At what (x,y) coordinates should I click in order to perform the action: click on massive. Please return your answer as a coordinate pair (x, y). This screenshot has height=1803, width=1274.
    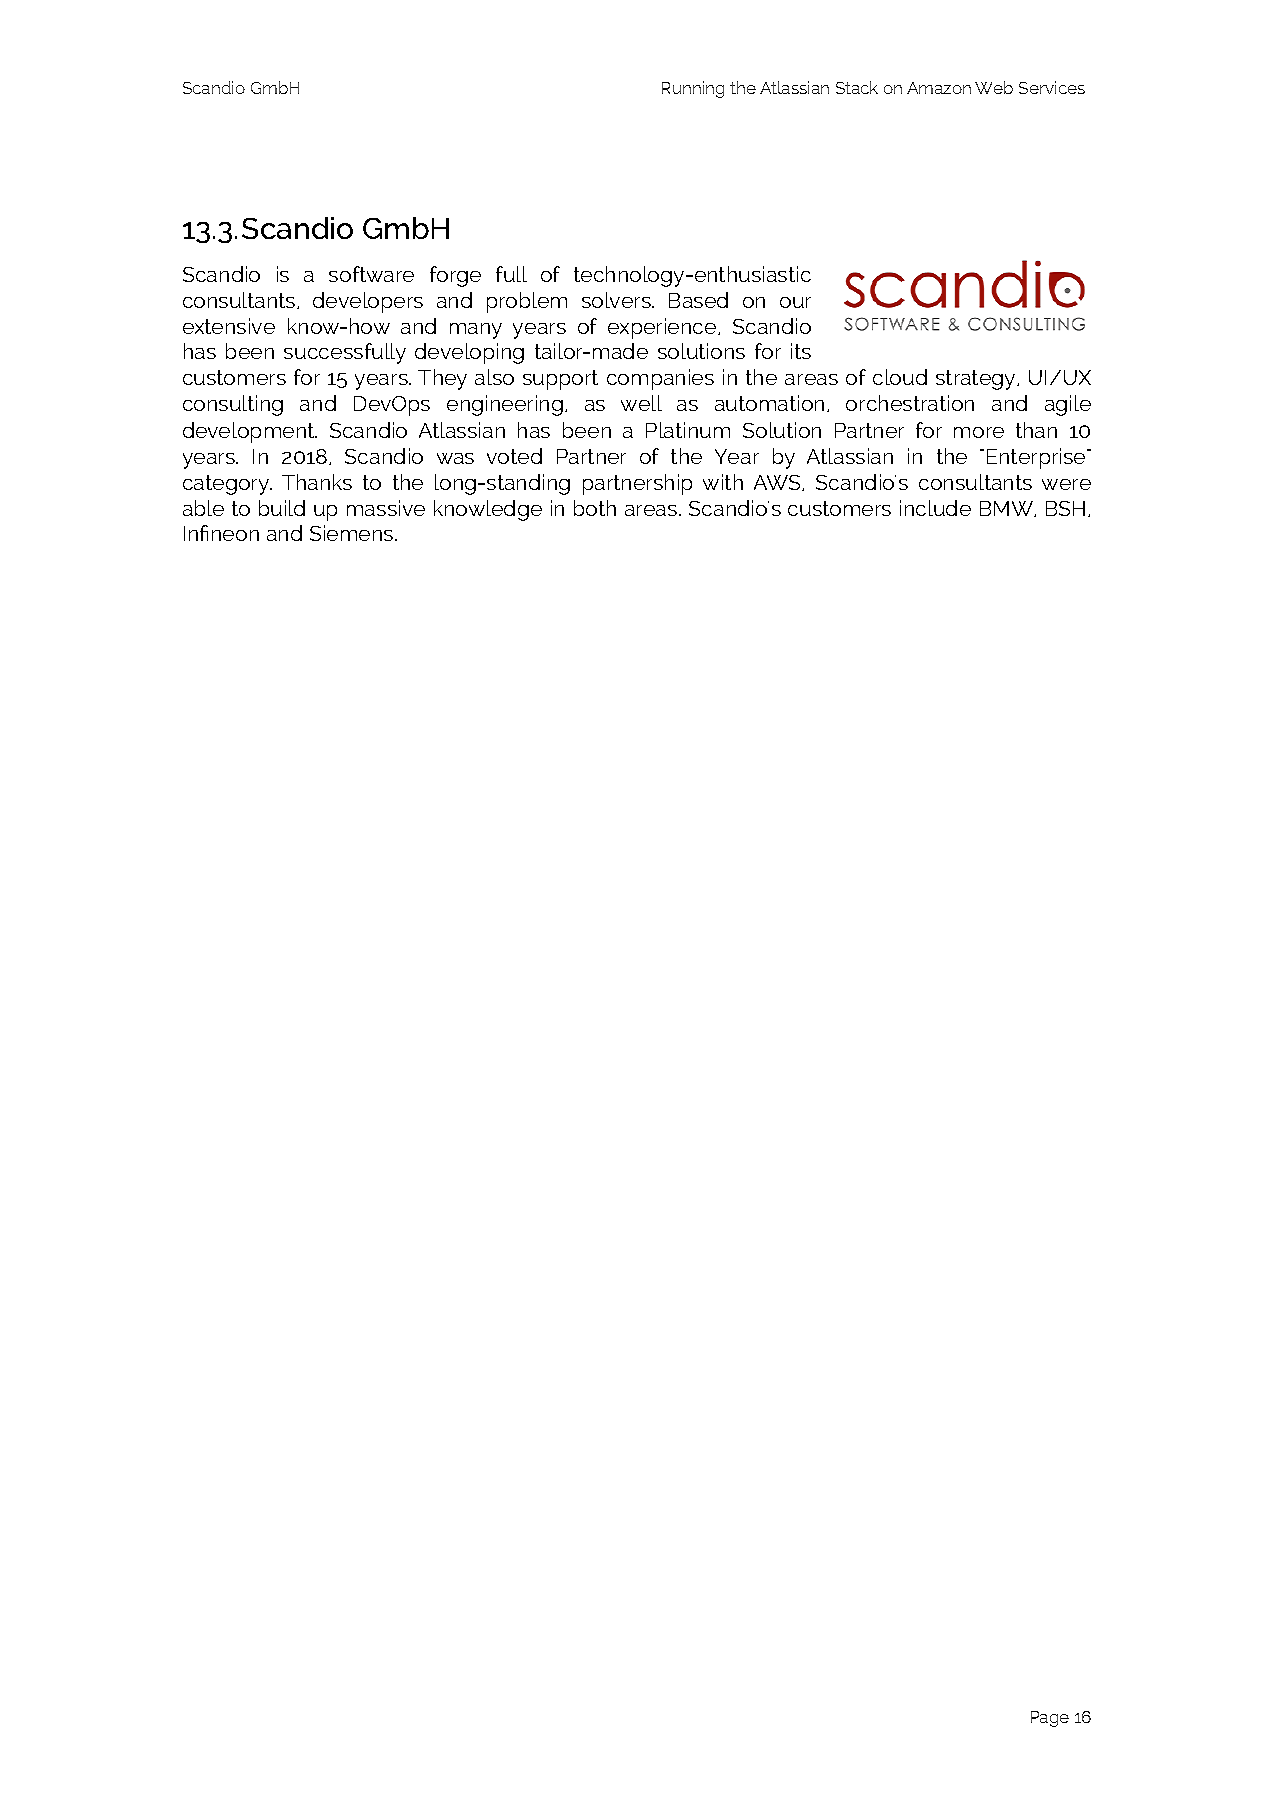
    Looking at the image, I should click on (386, 508).
